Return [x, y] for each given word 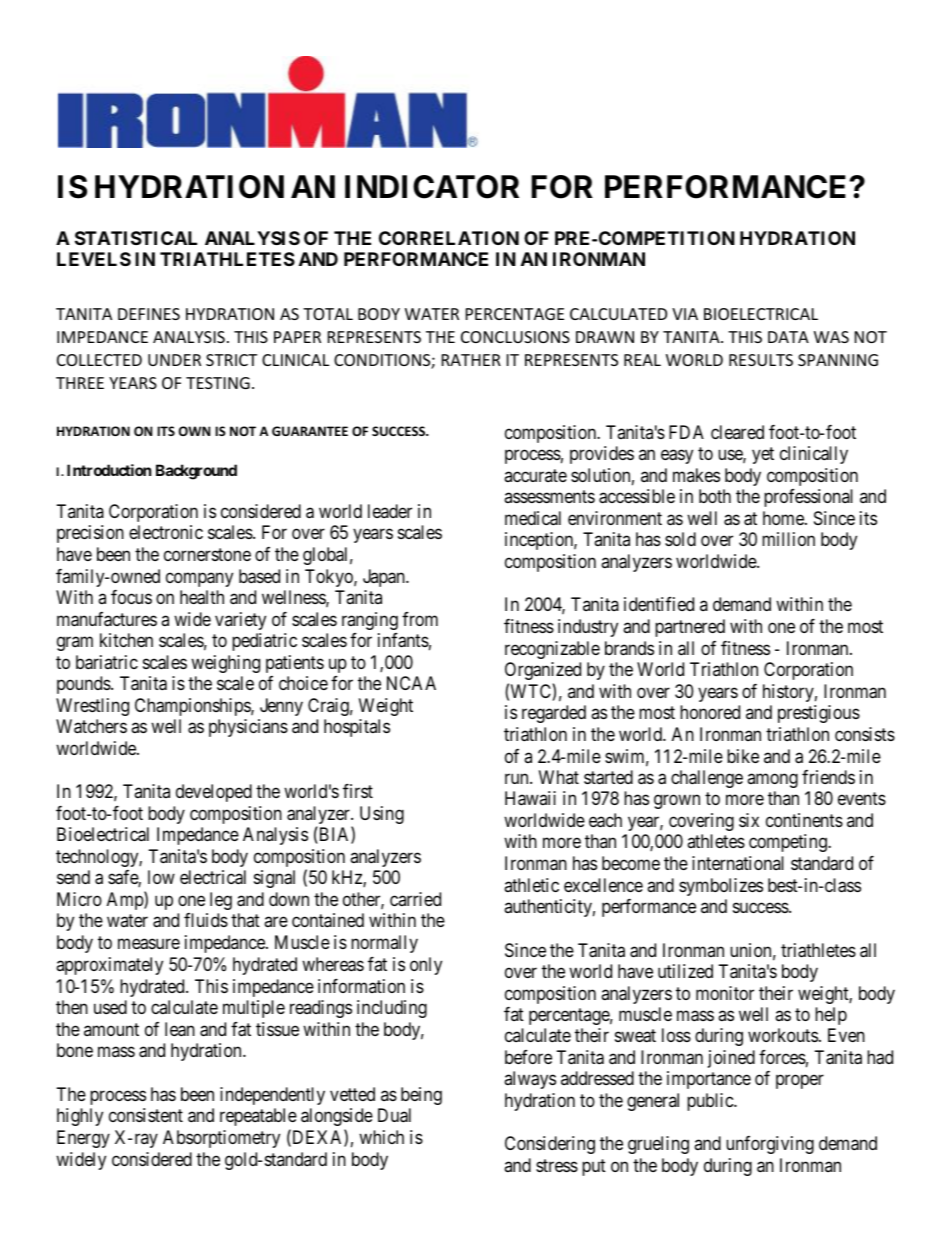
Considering [550, 1145]
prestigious [819, 714]
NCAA [411, 683]
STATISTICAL [136, 238]
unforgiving [770, 1145]
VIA [685, 314]
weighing [225, 664]
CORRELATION [449, 238]
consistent [146, 1115]
